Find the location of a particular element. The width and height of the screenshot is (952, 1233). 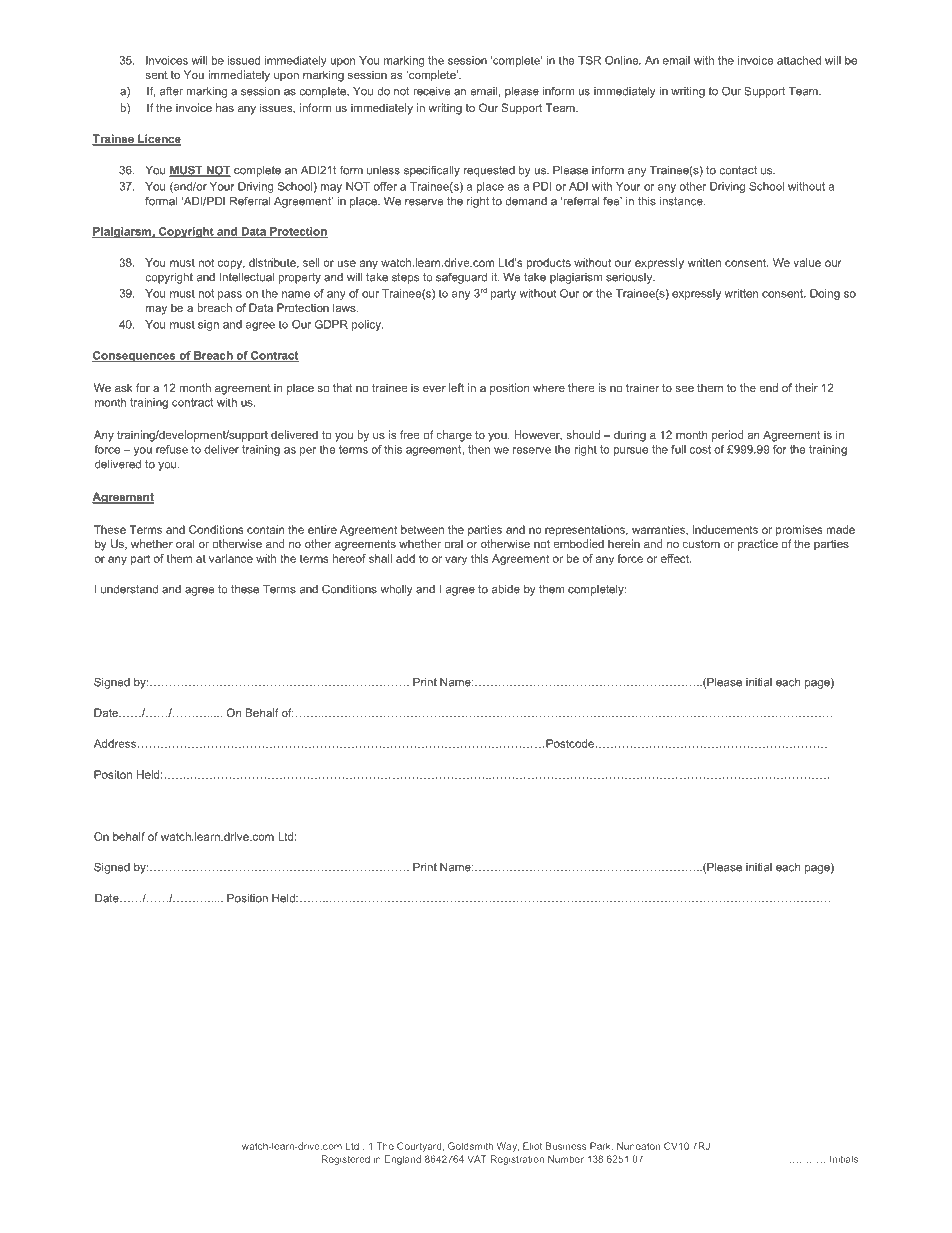

Doing is located at coordinates (825, 294).
